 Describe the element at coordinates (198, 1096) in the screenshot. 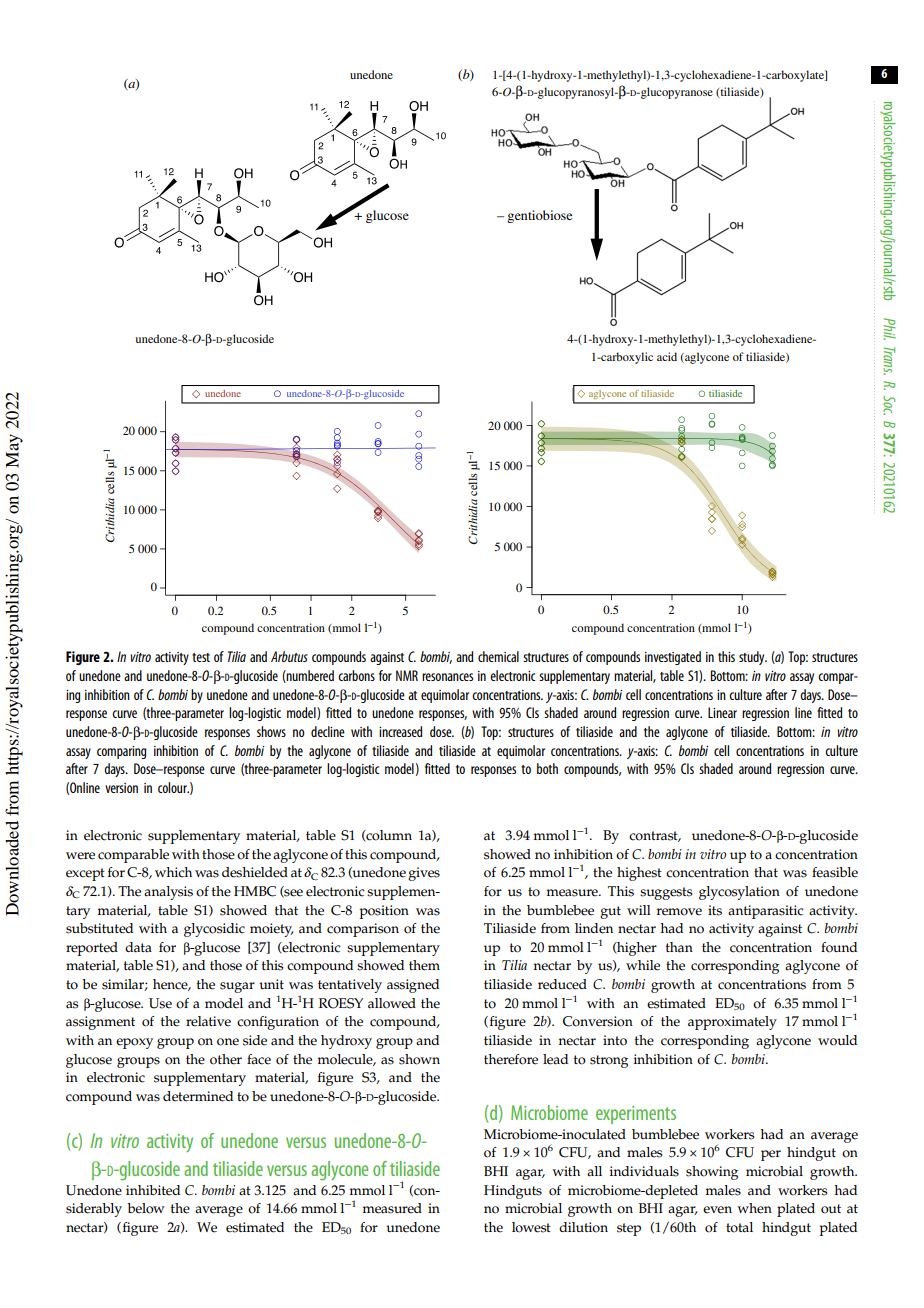

I see `determined` at that location.
